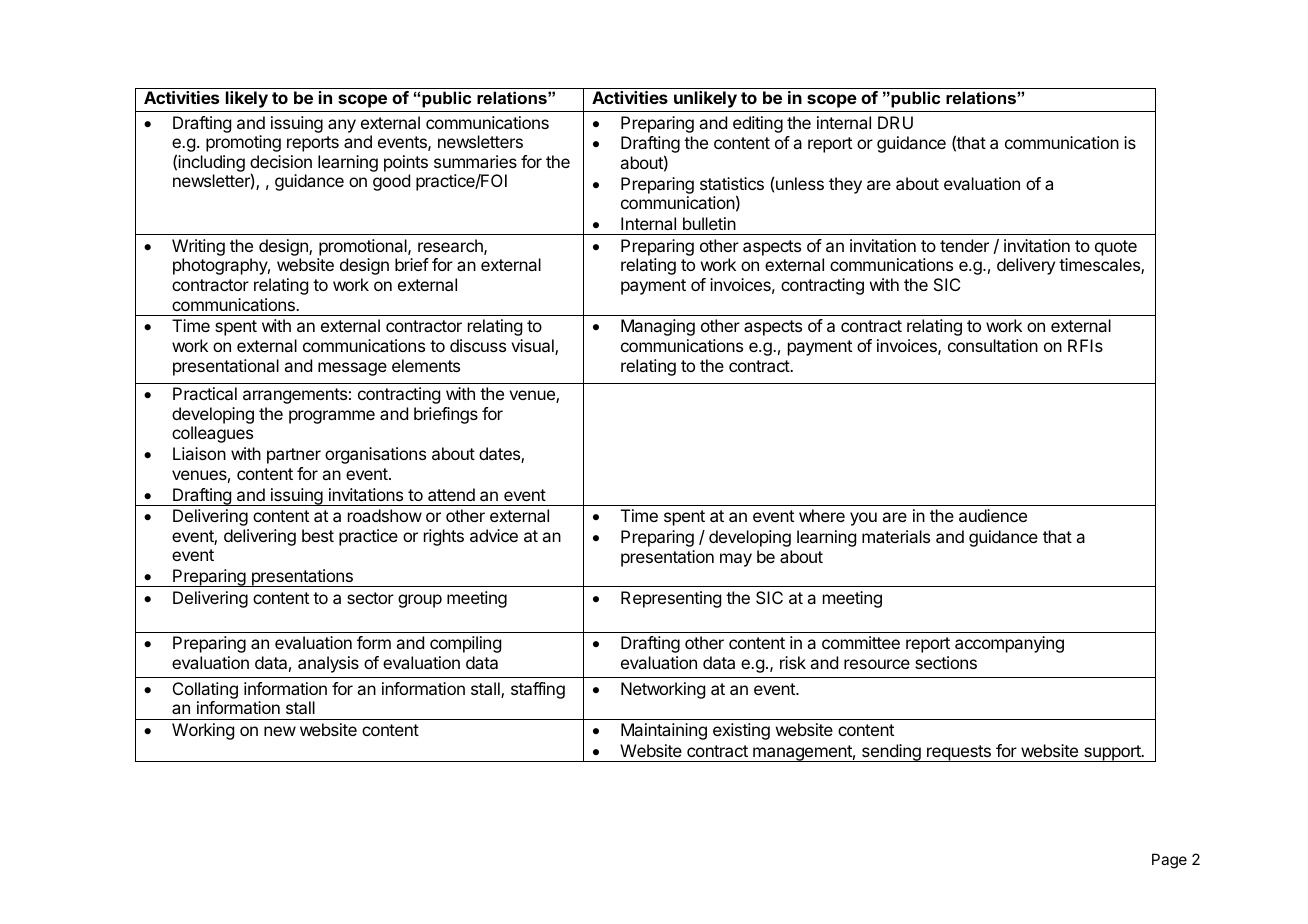 The width and height of the screenshot is (1308, 924). What do you see at coordinates (758, 124) in the screenshot?
I see `editing` at bounding box center [758, 124].
